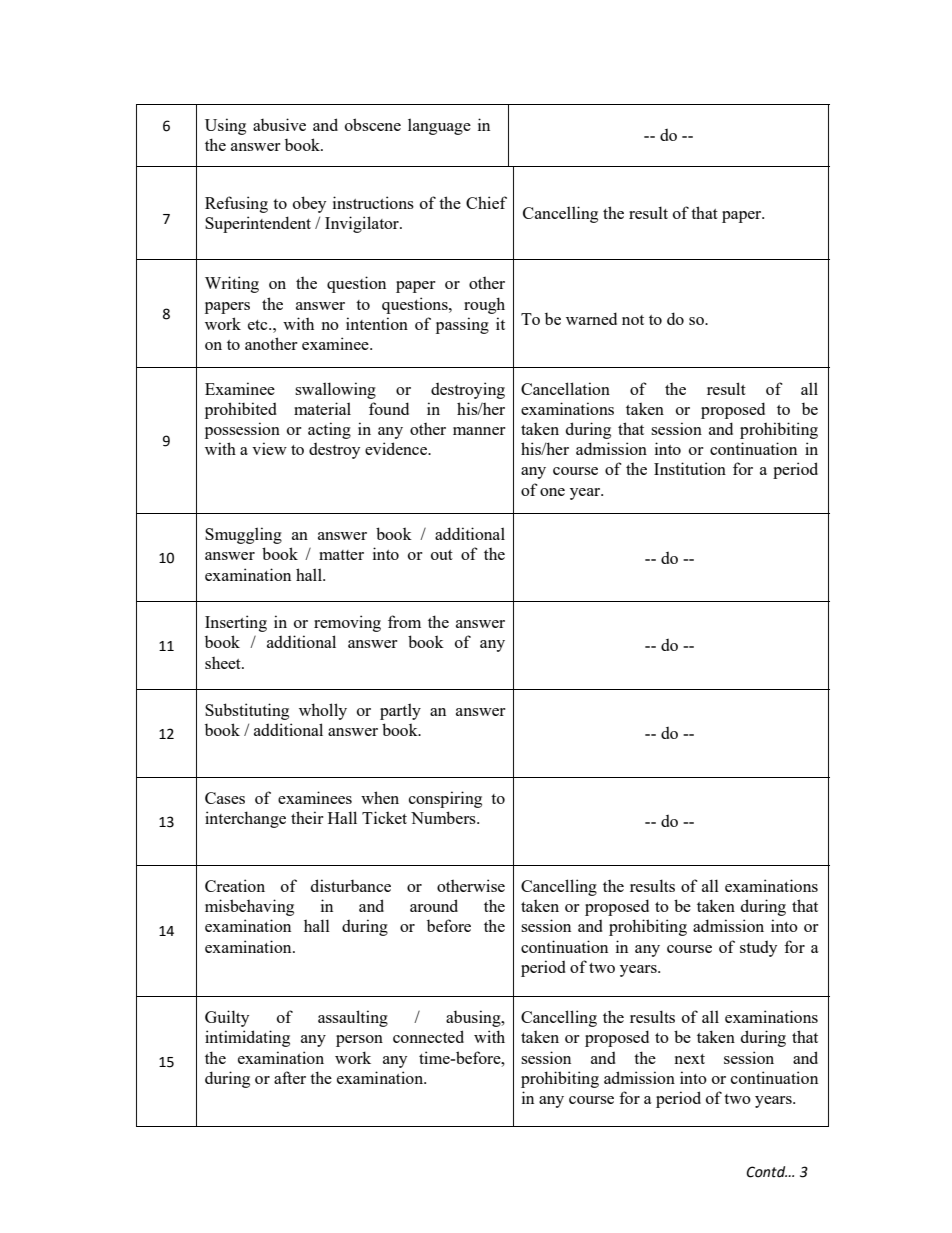  What do you see at coordinates (591, 318) in the page?
I see `warned` at bounding box center [591, 318].
